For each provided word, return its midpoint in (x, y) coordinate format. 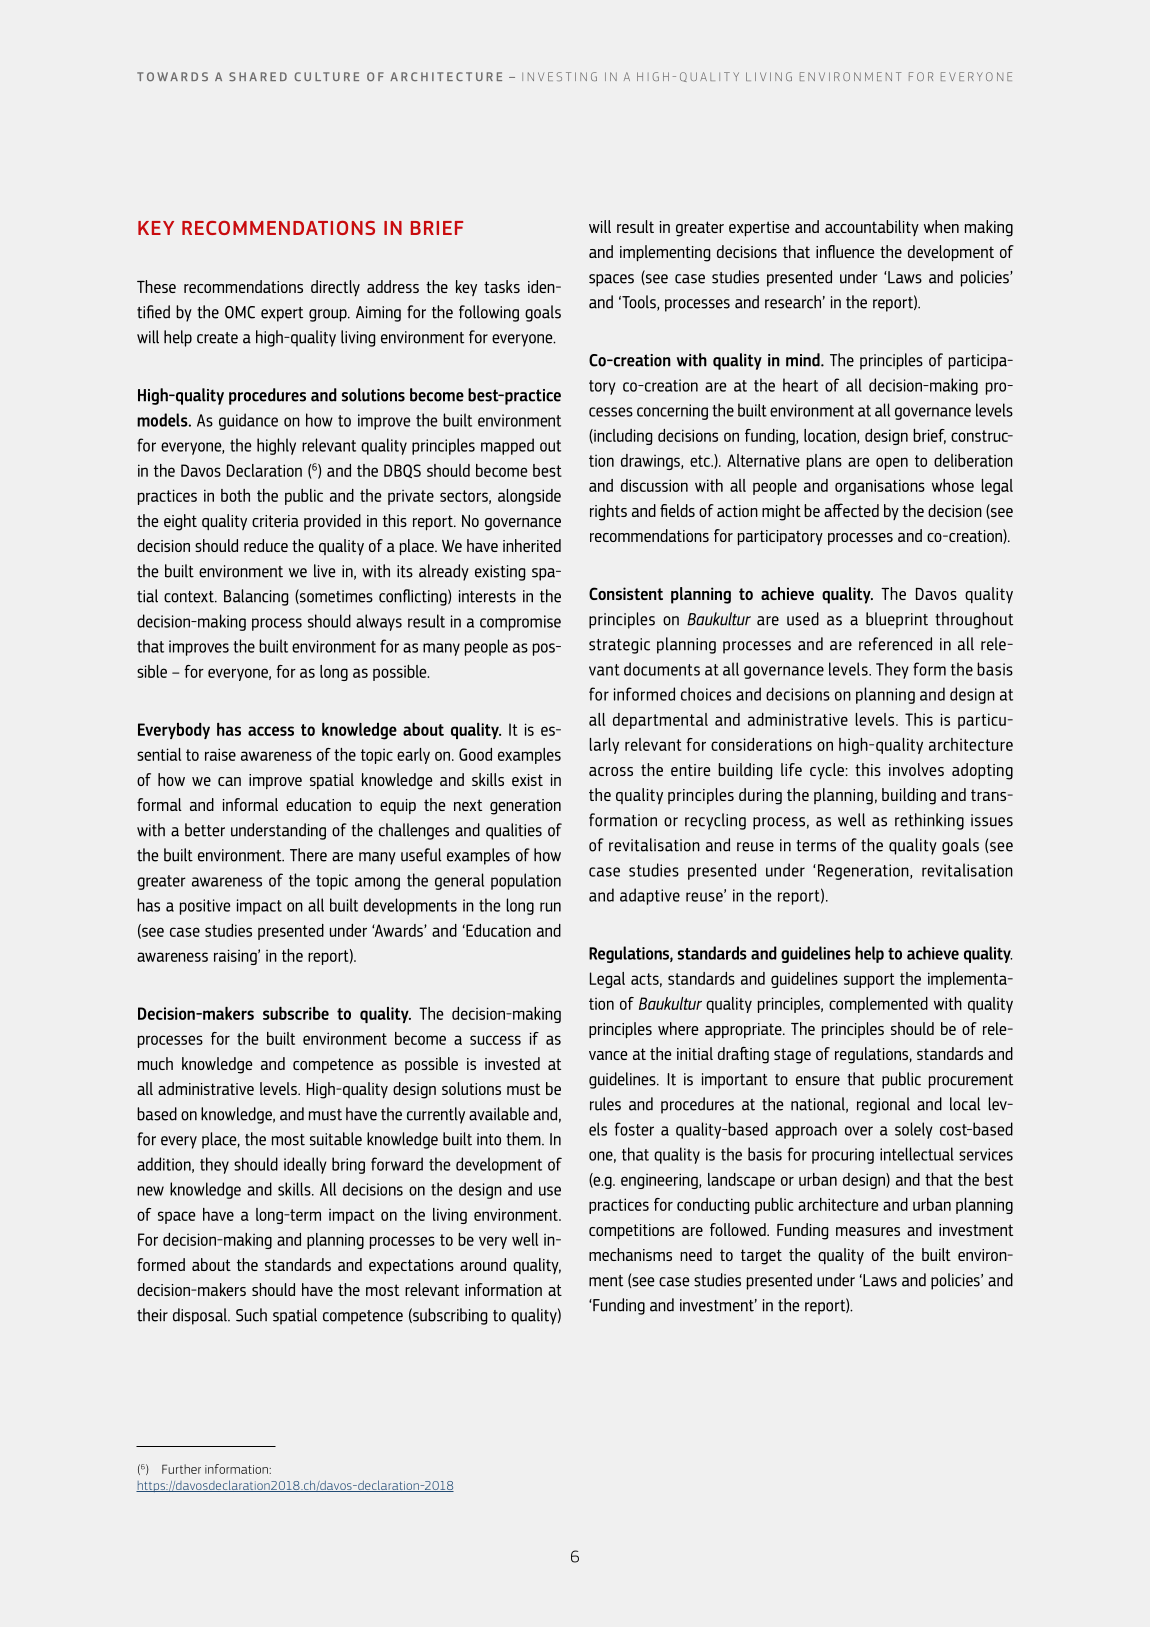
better (205, 830)
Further (181, 1469)
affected (851, 510)
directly (335, 288)
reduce (266, 545)
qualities (514, 831)
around (483, 1264)
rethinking (929, 821)
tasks (502, 286)
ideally (305, 1165)
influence (845, 251)
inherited (532, 545)
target (761, 1257)
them (524, 1139)
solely (914, 1130)
